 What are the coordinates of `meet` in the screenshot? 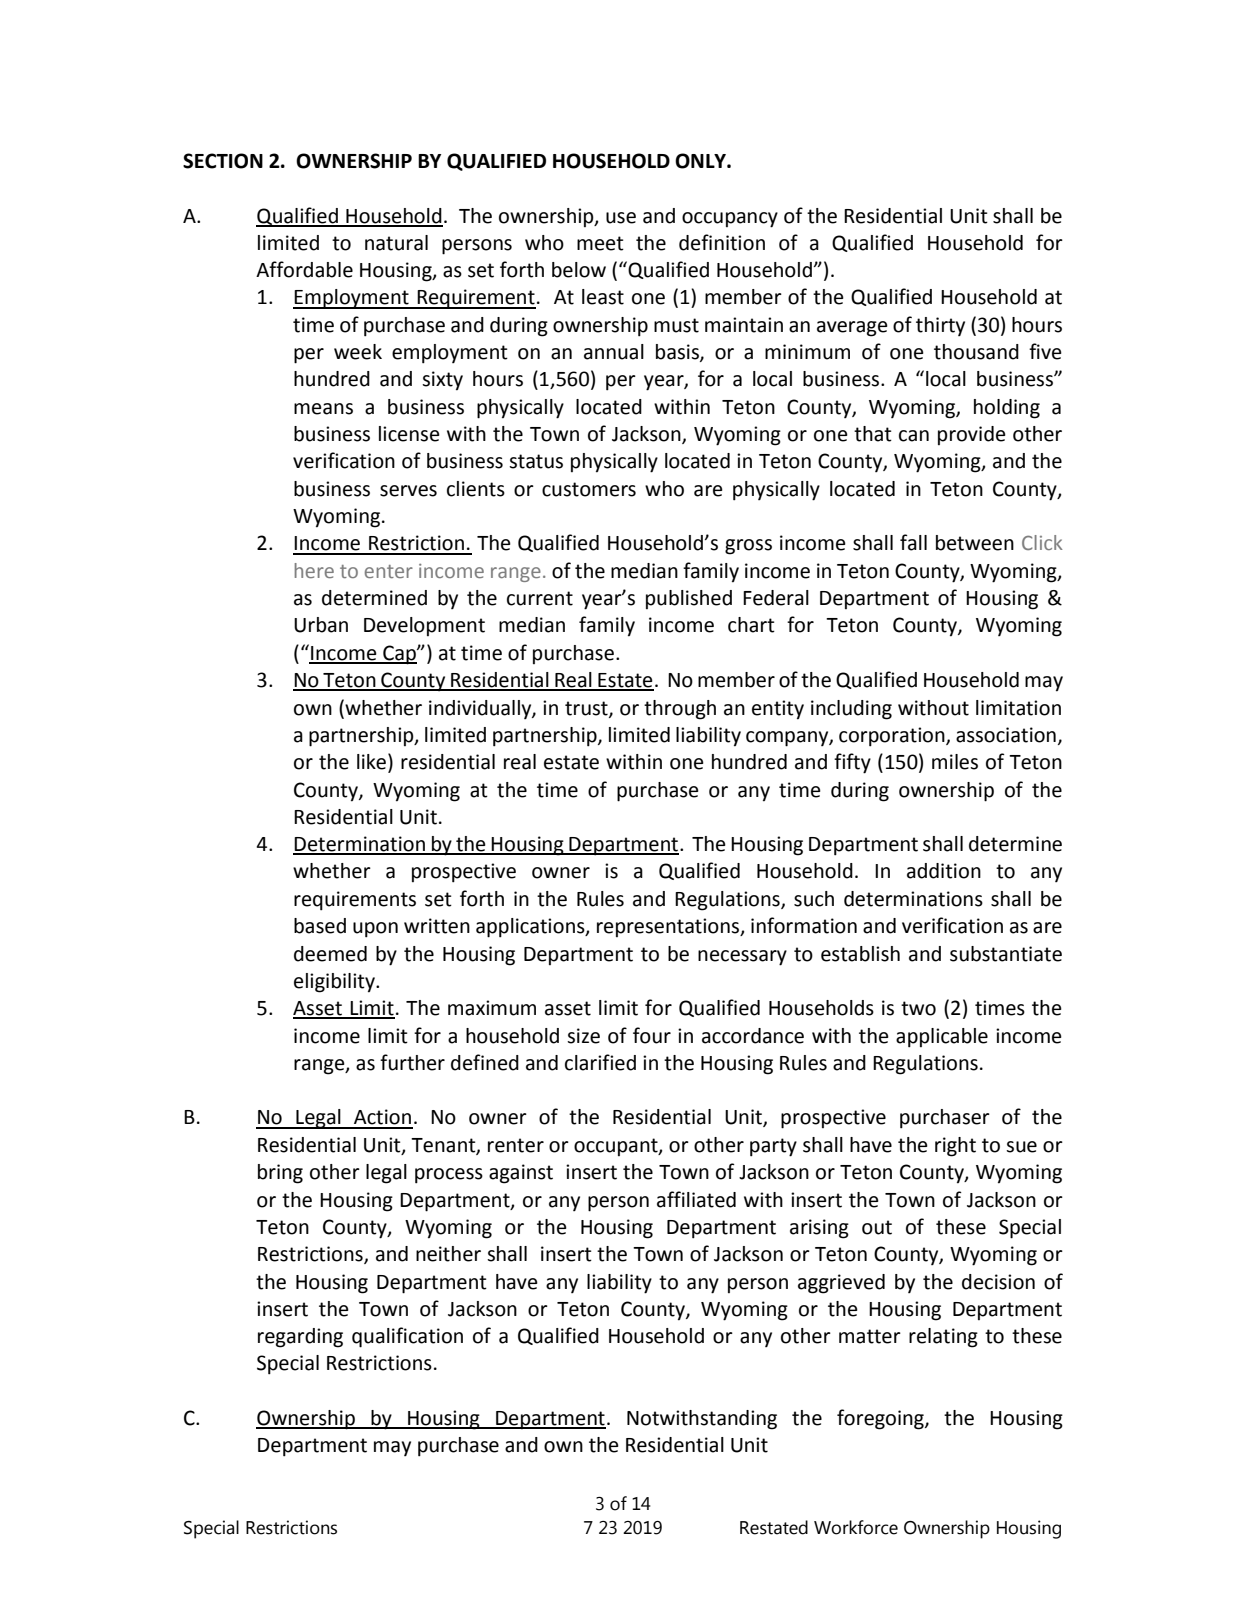 It's located at (600, 243).
